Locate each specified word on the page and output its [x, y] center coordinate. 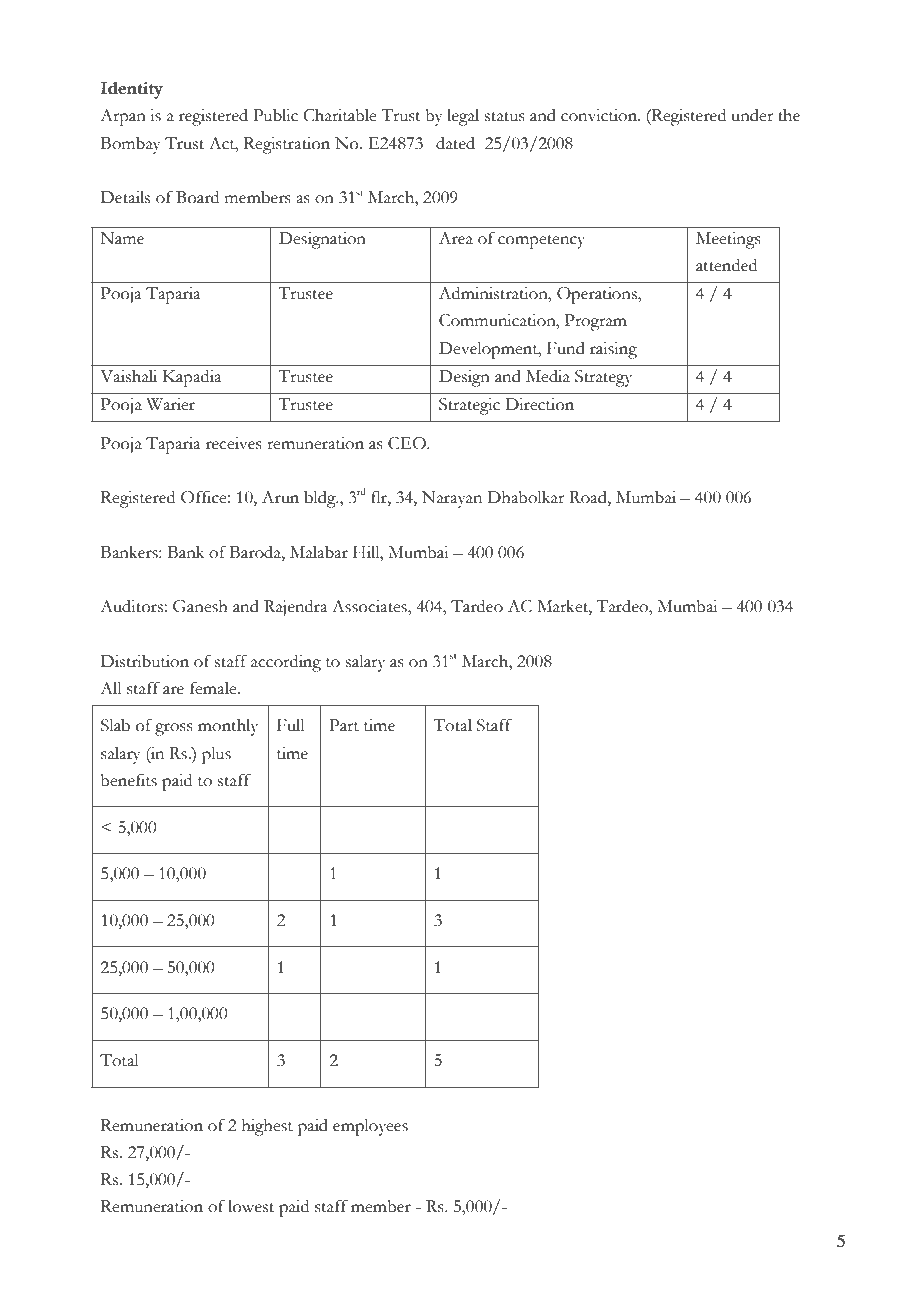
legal [463, 117]
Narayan [452, 499]
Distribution [145, 661]
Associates [370, 606]
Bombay [131, 145]
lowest [251, 1206]
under [752, 115]
